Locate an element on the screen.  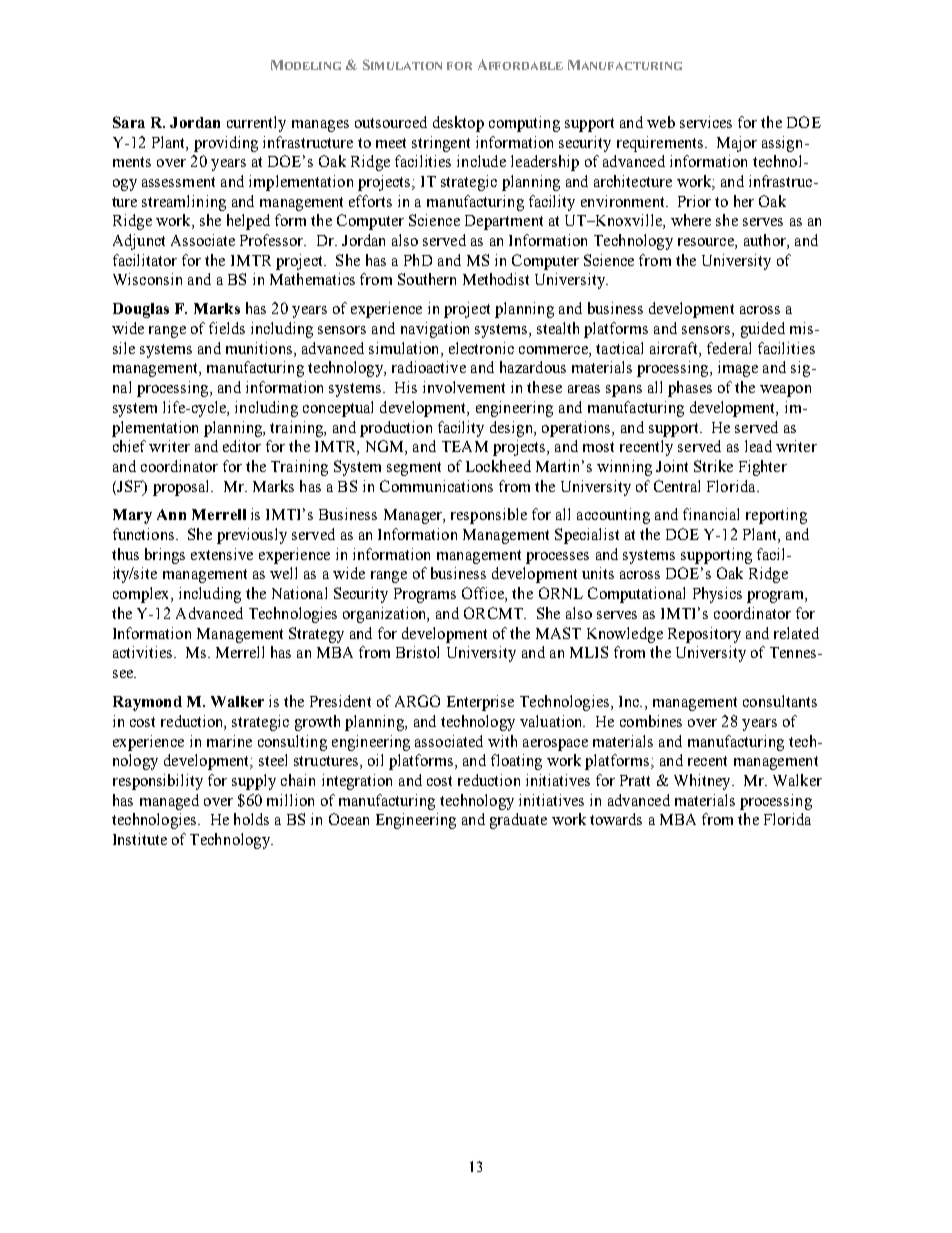
radioactive is located at coordinates (429, 367).
